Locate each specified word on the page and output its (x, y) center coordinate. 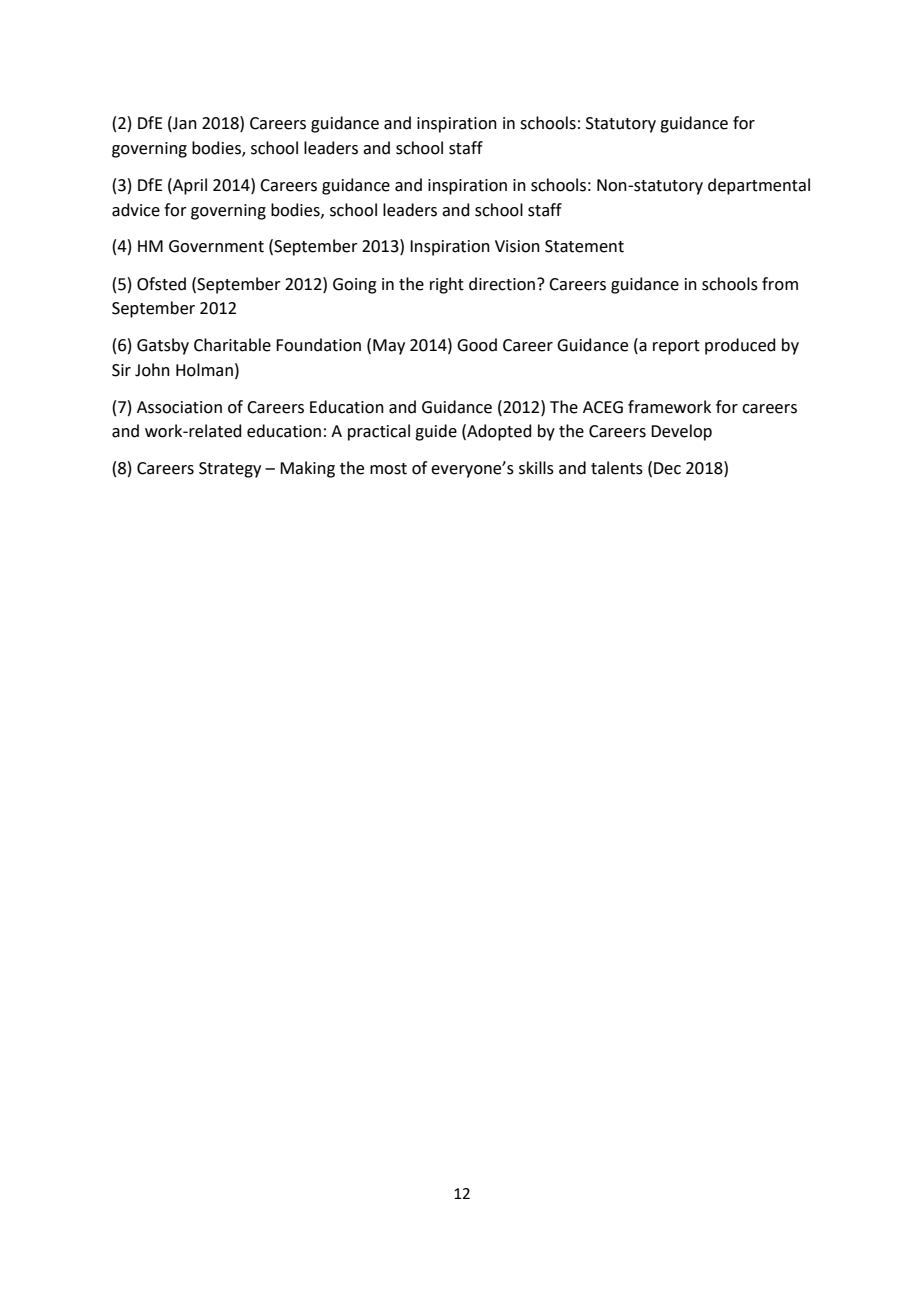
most (388, 469)
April (189, 186)
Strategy (230, 470)
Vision (517, 246)
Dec (667, 468)
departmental (759, 186)
